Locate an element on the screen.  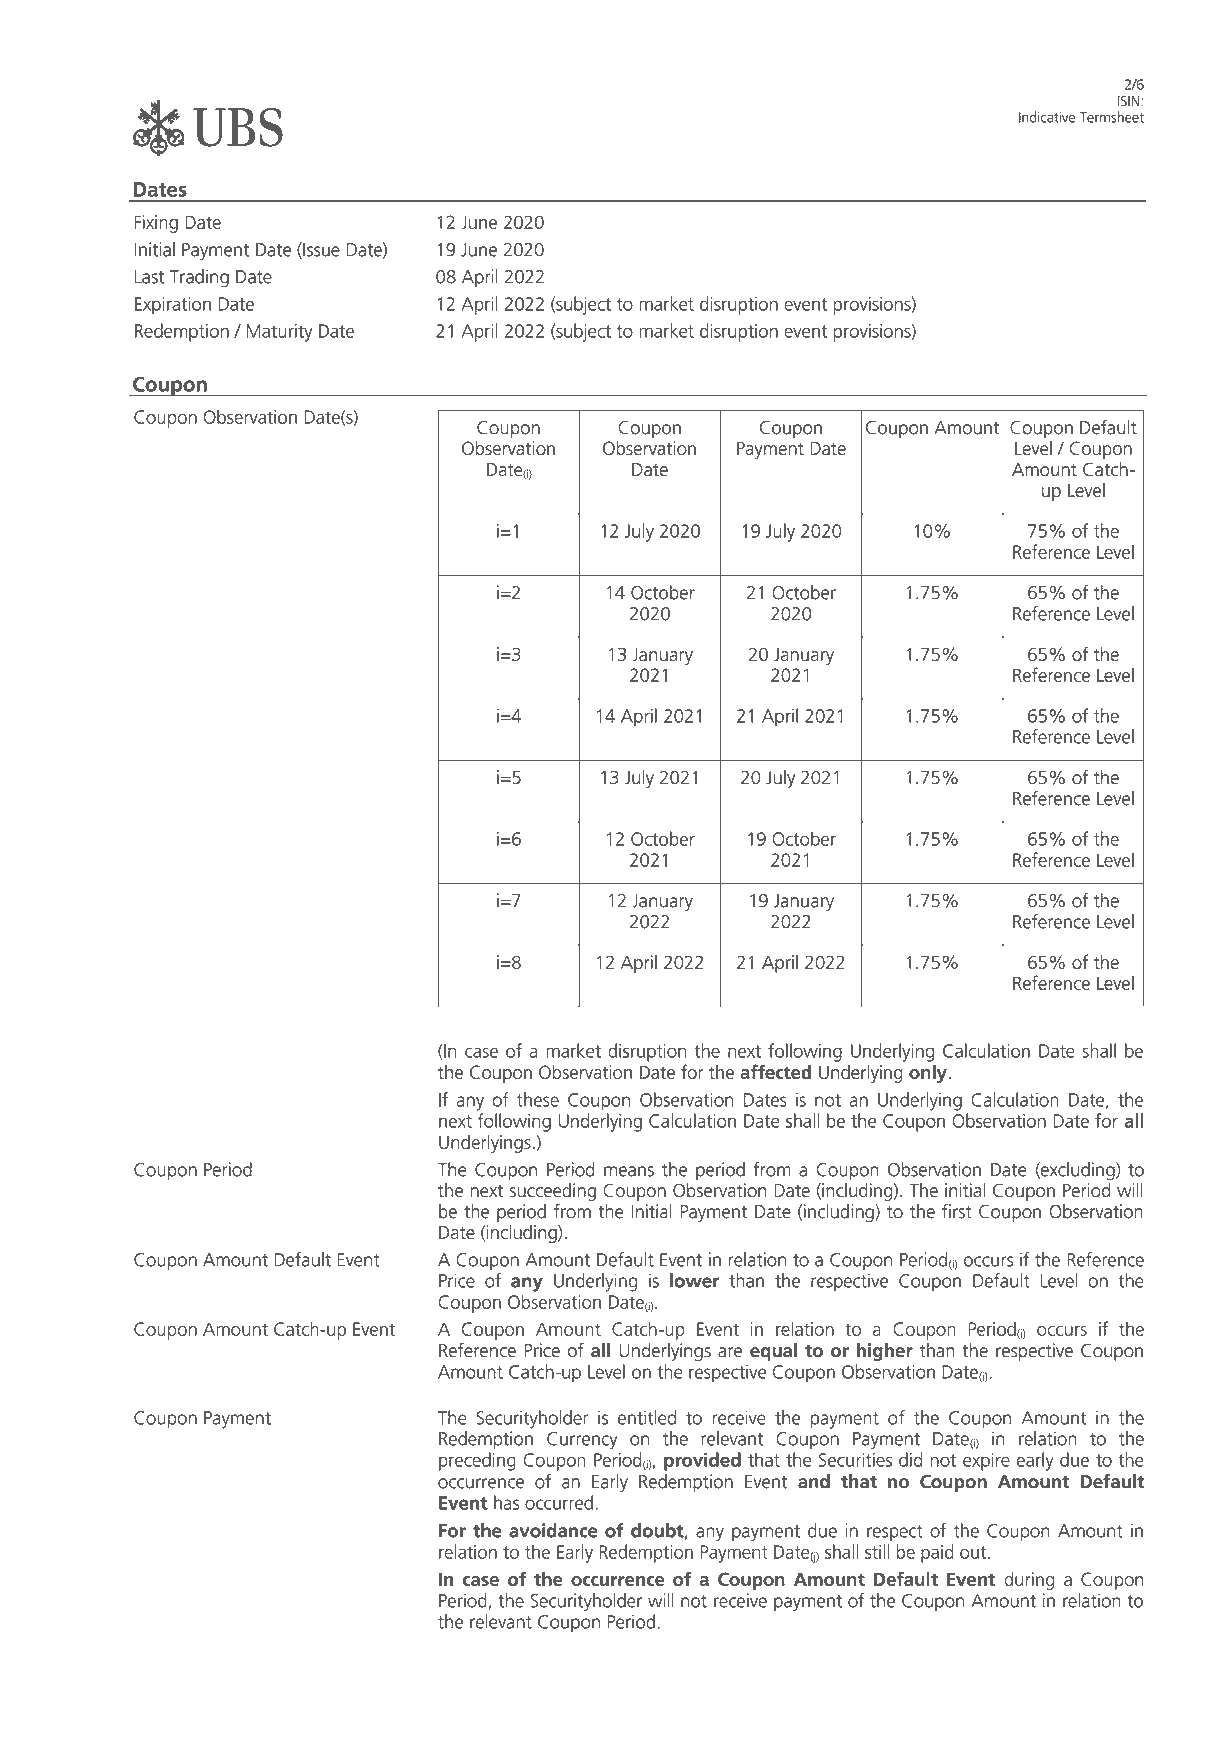
these is located at coordinates (538, 1099).
